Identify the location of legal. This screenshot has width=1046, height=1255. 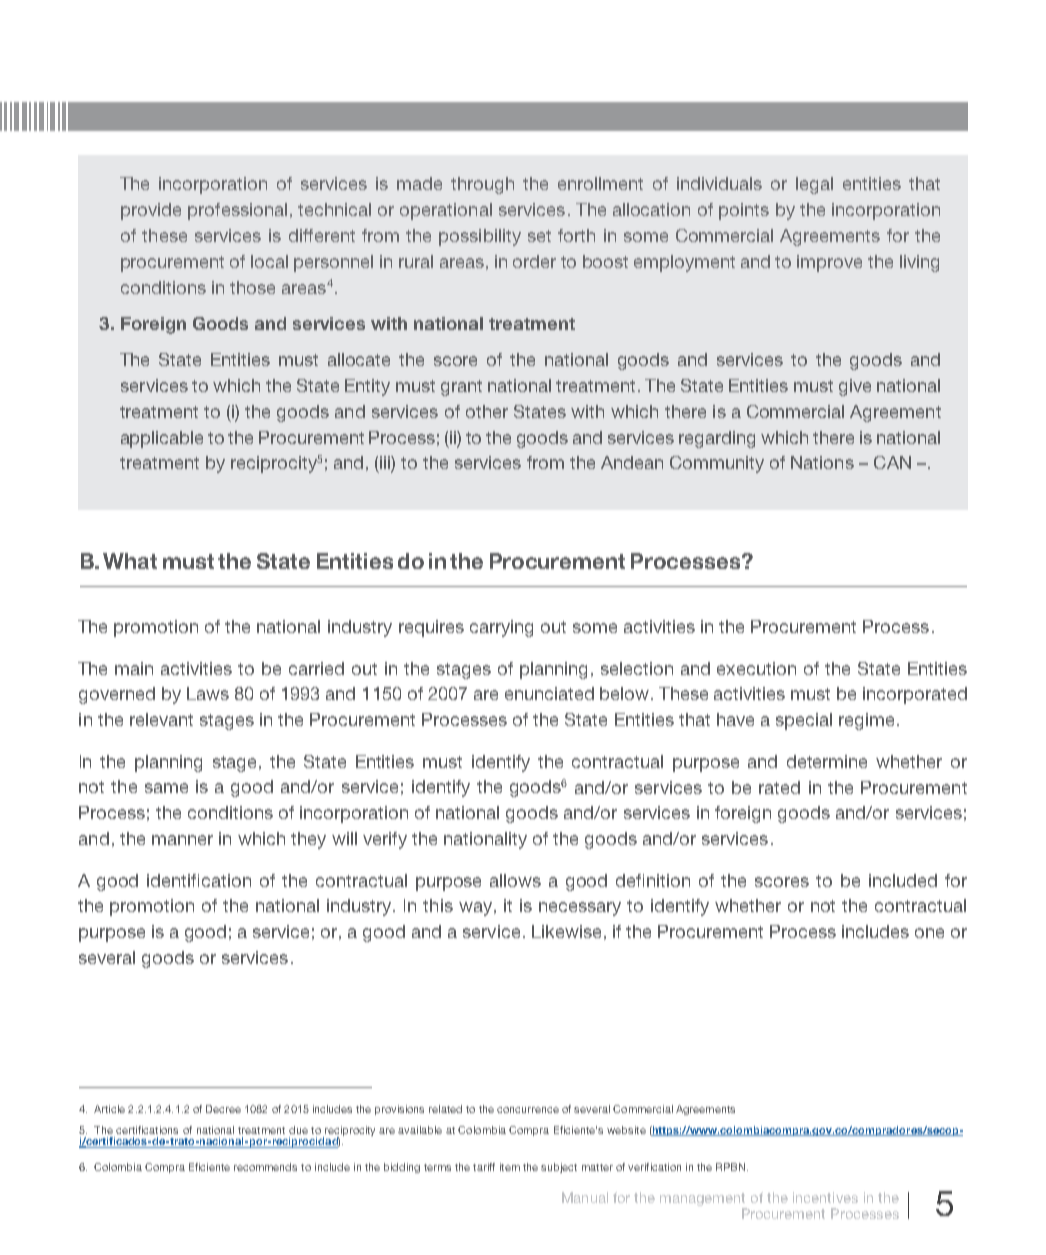
(814, 185).
